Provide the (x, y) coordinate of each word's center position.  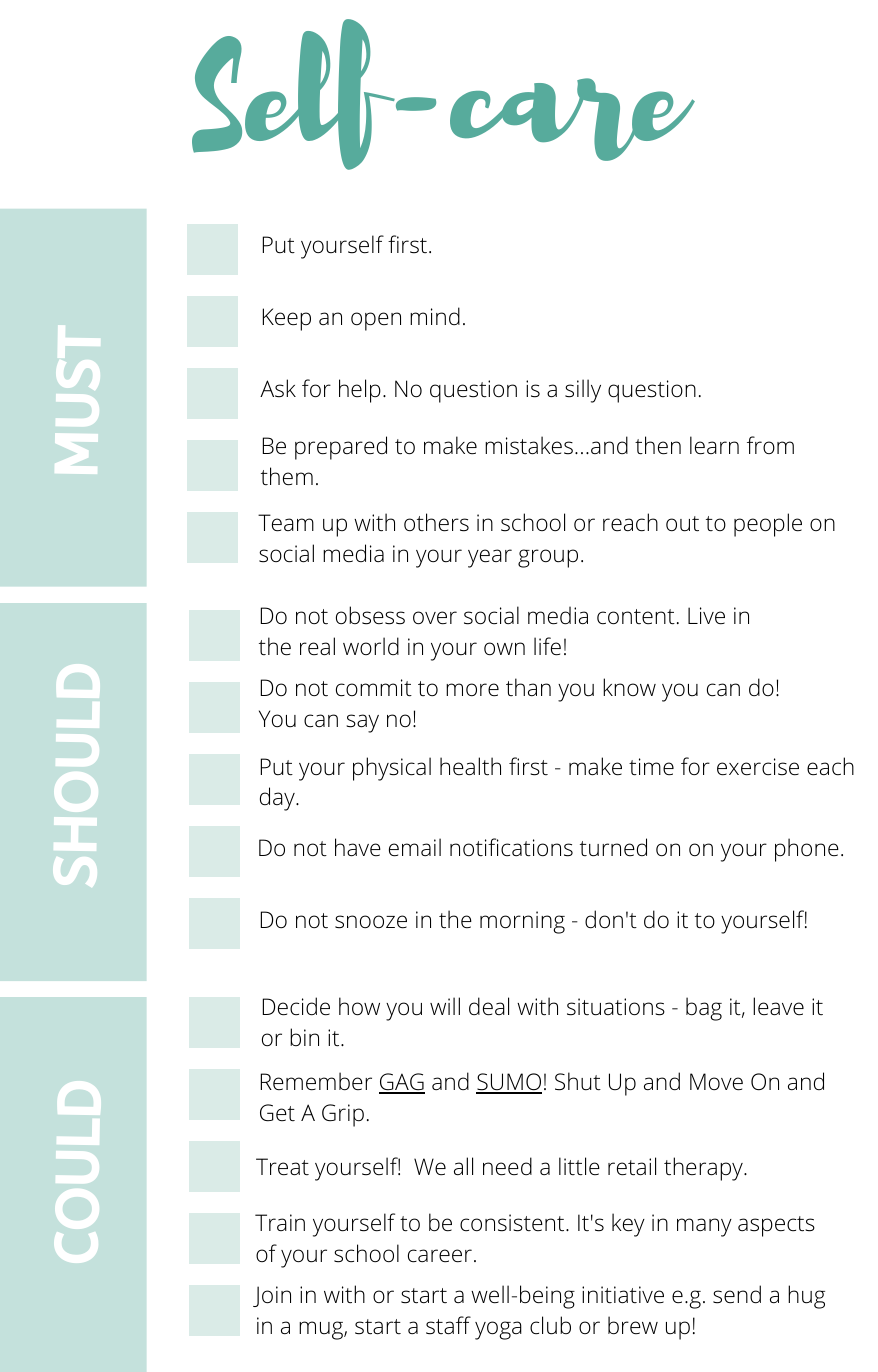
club (550, 1325)
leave (778, 1006)
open (376, 321)
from (770, 445)
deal (489, 1006)
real (317, 646)
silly (583, 391)
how (359, 1006)
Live (706, 616)
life (547, 646)
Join (272, 1296)
